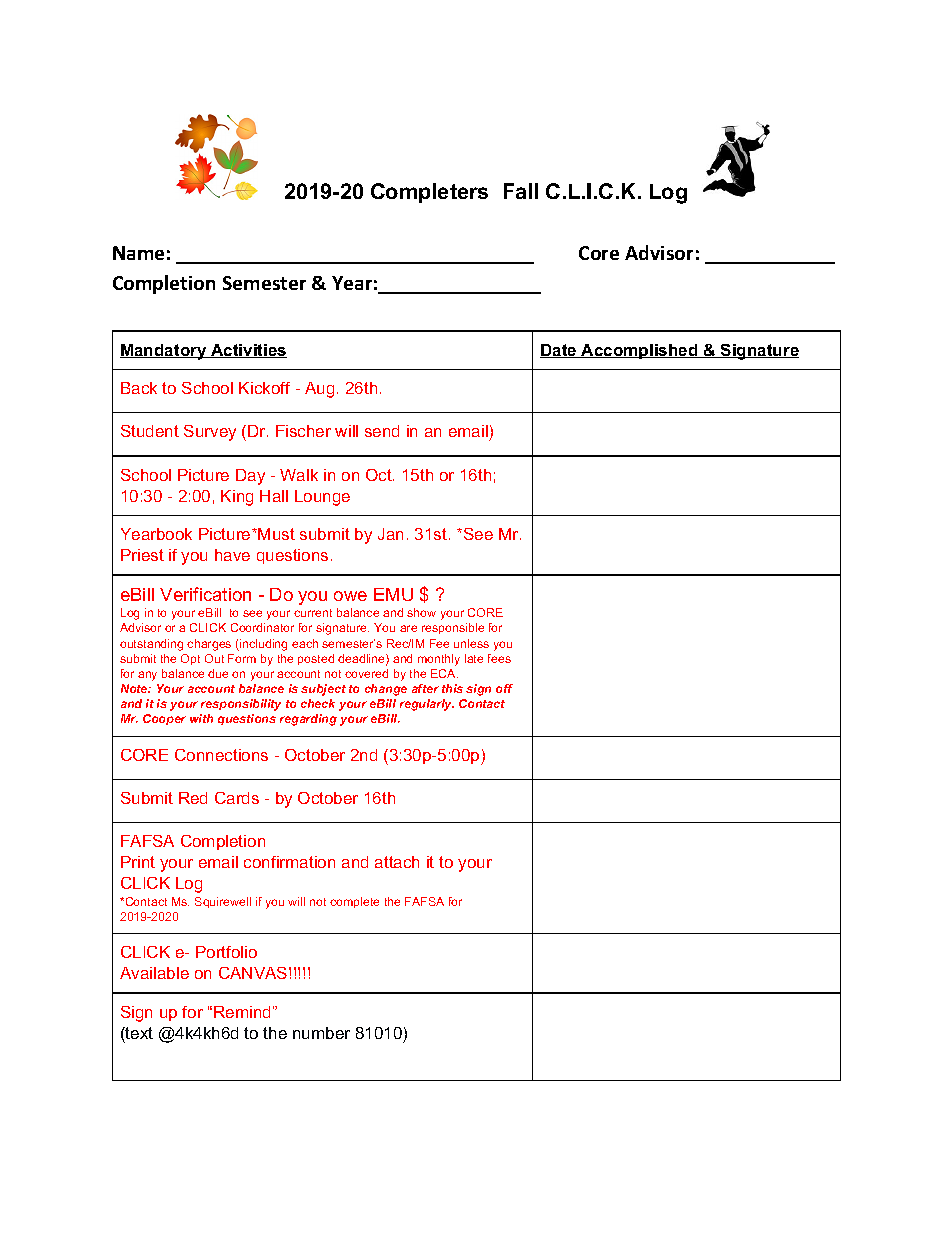 The height and width of the screenshot is (1233, 952). Describe the element at coordinates (640, 351) in the screenshot. I see `Accomplished` at that location.
